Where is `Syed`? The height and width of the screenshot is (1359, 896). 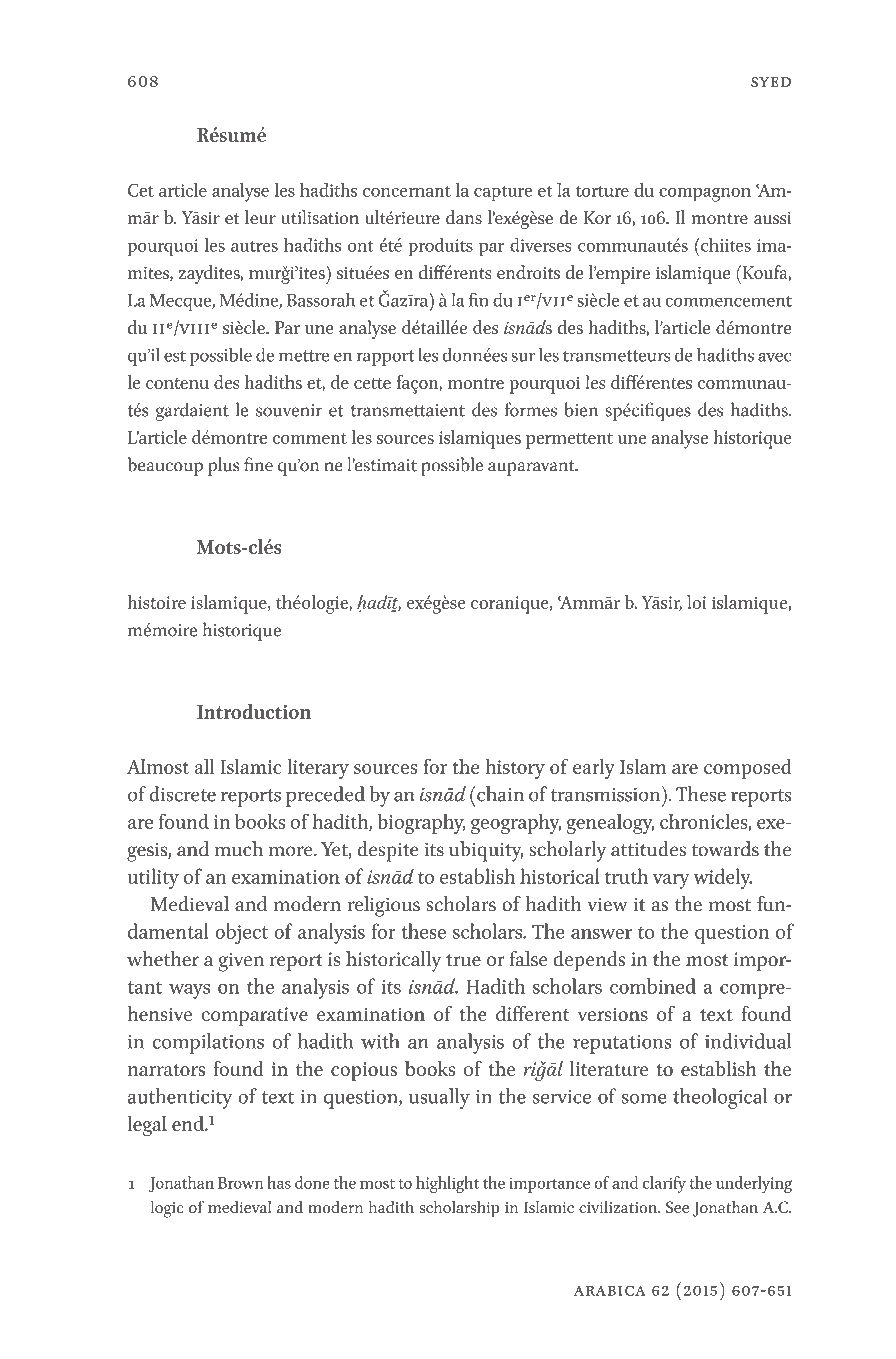 Syed is located at coordinates (771, 82).
